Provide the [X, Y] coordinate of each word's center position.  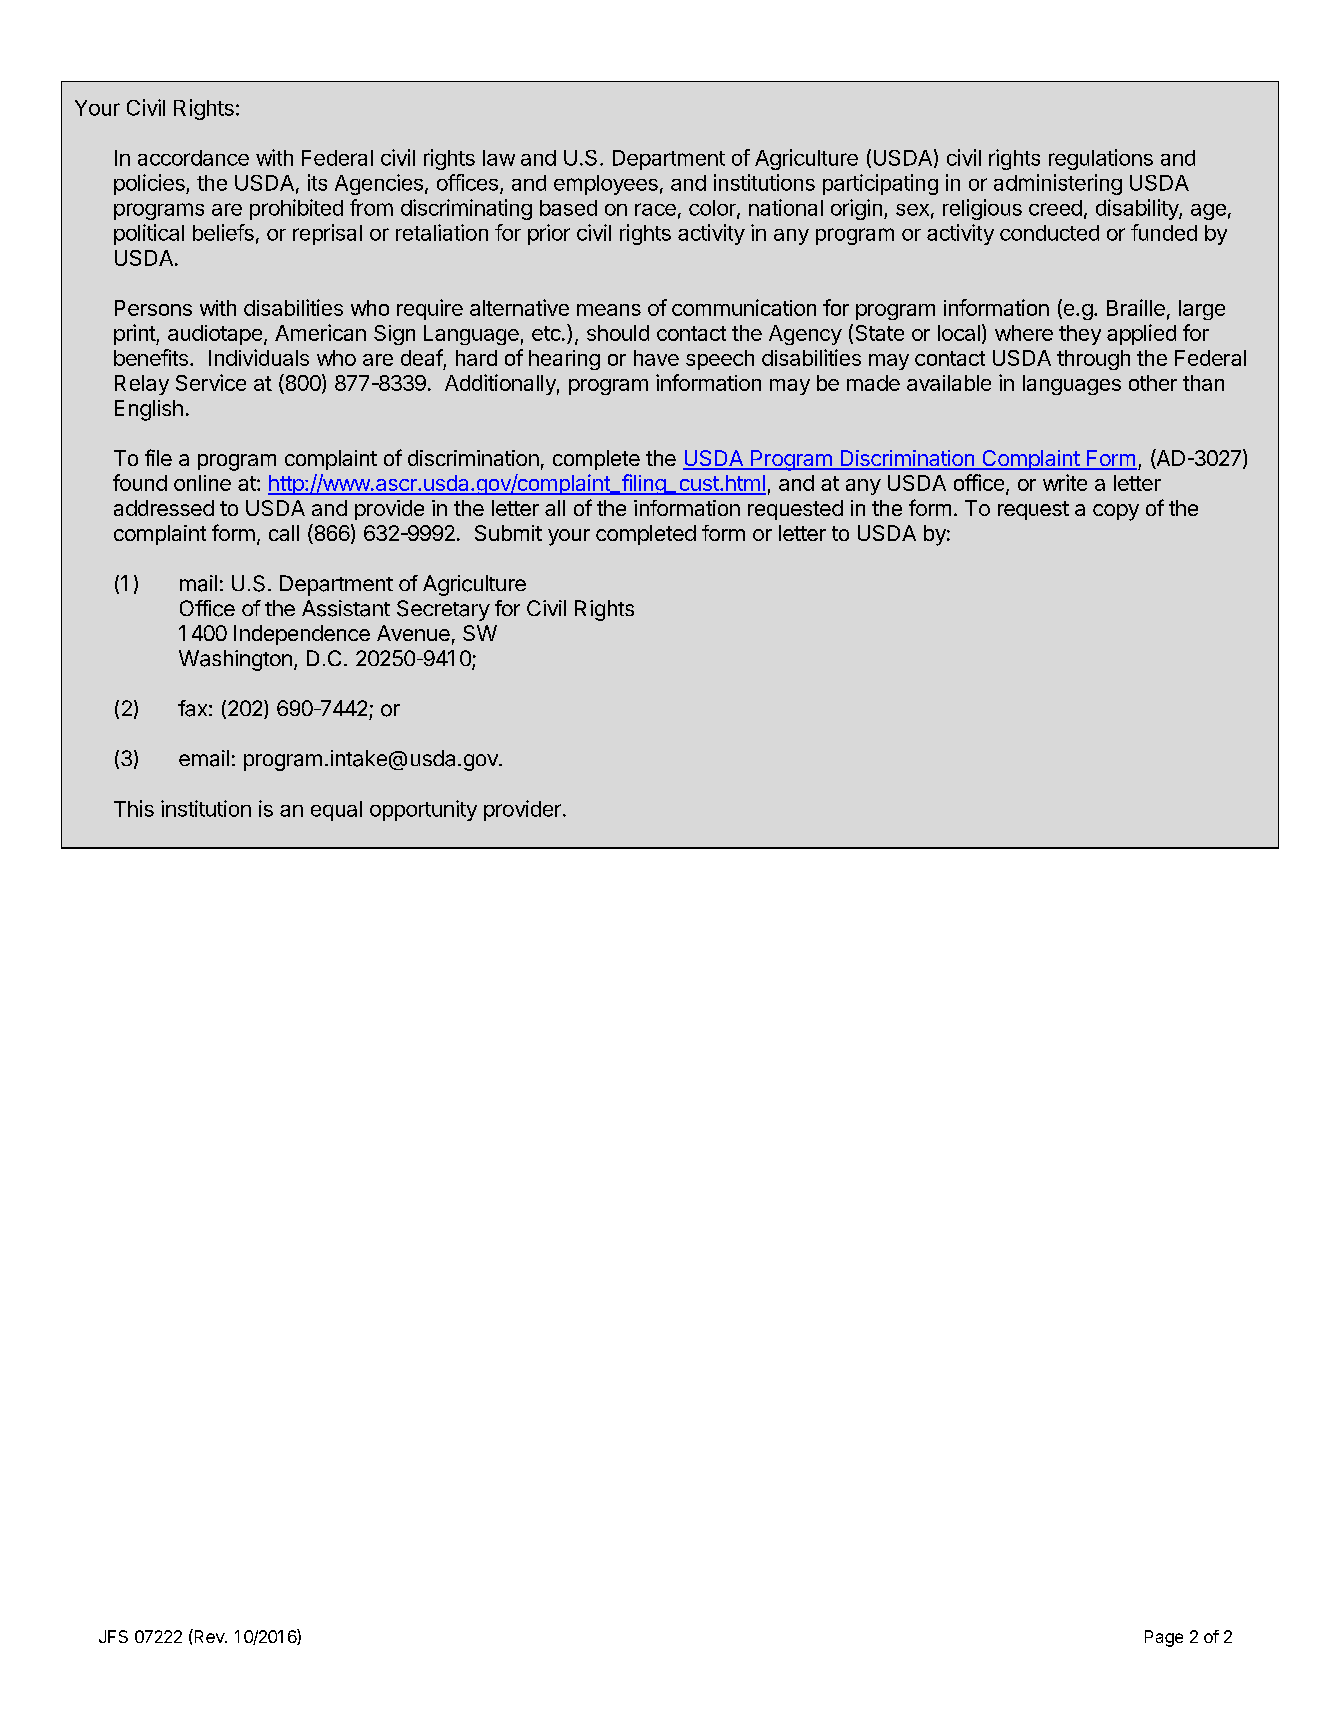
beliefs [223, 232]
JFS [113, 1636]
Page [1164, 1638]
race [655, 209]
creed [1055, 208]
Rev [209, 1636]
